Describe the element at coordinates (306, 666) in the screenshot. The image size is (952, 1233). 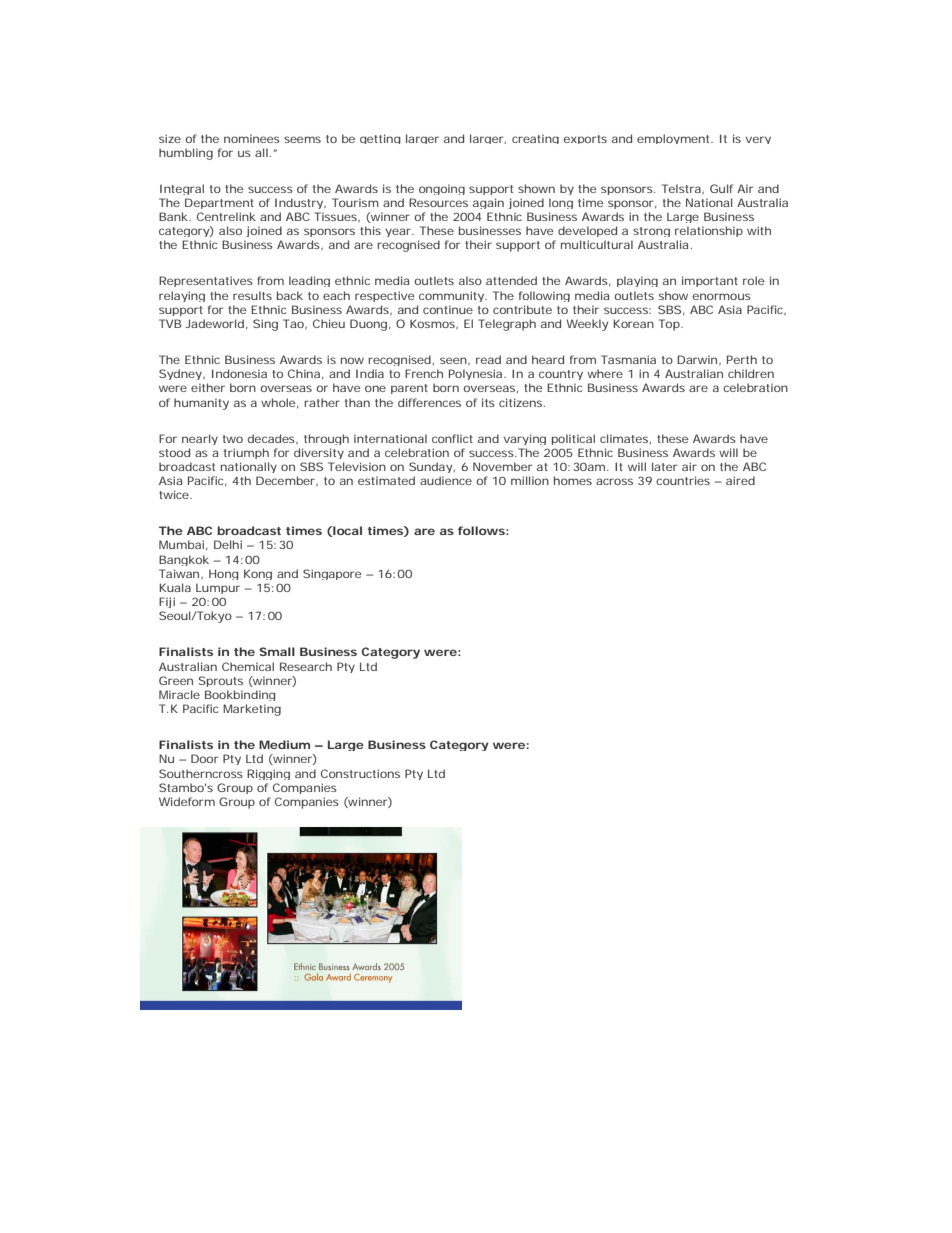
I see `Research` at that location.
